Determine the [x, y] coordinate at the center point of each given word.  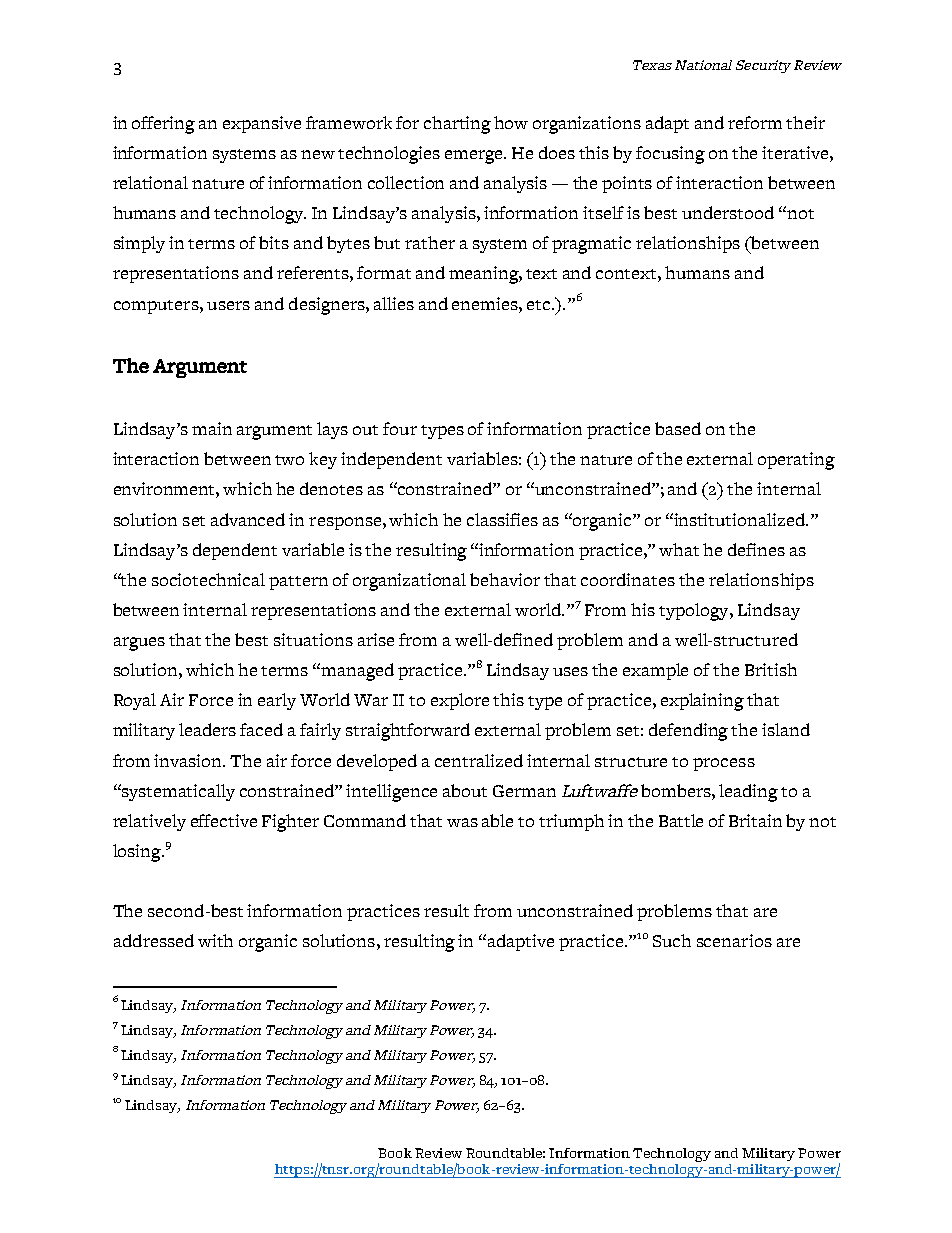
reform [755, 122]
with [215, 940]
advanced [248, 519]
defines [756, 549]
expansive [262, 124]
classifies [502, 519]
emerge [475, 157]
